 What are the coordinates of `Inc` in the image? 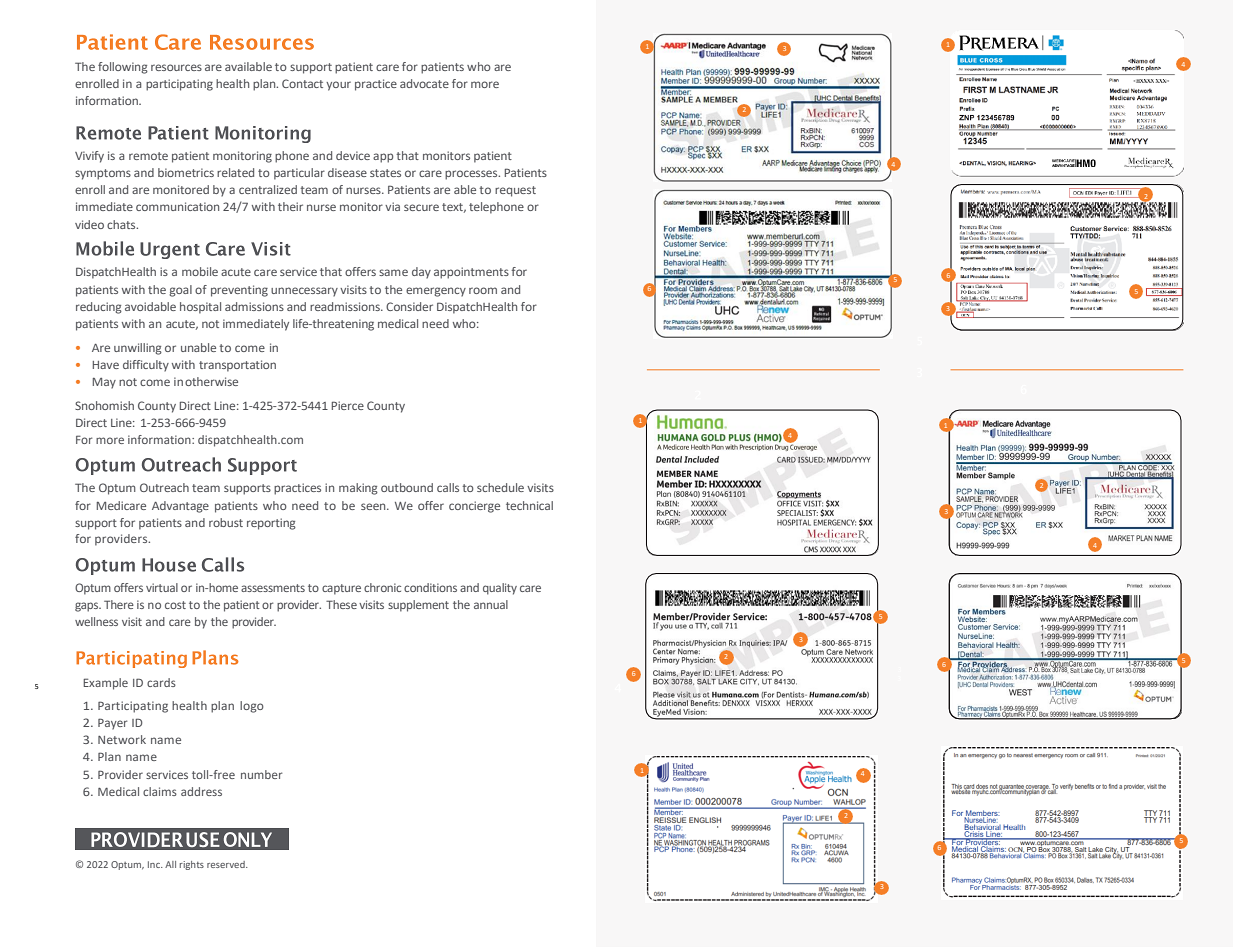 It's located at (155, 864).
